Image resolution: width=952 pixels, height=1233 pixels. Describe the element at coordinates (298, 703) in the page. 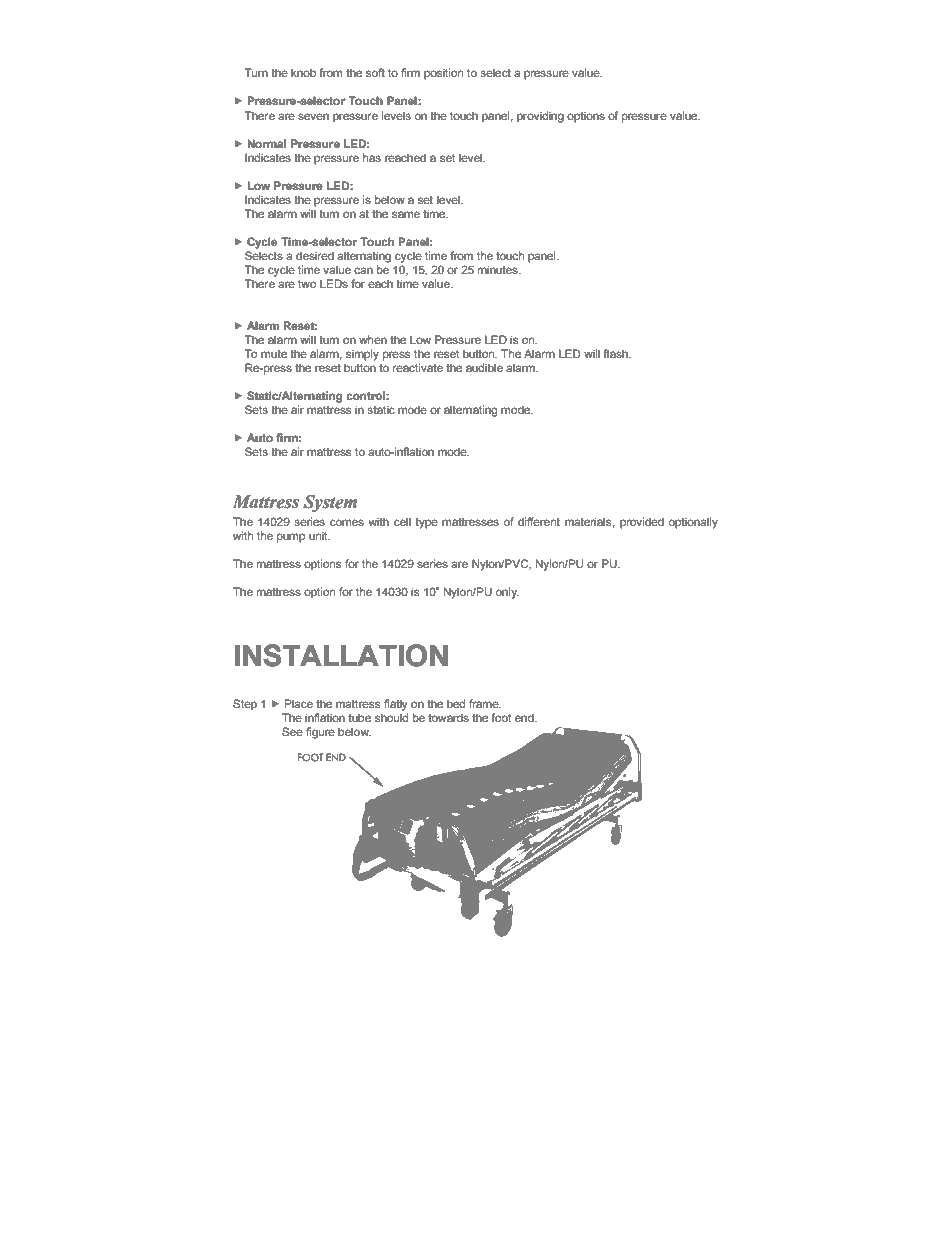

I see `Place` at that location.
